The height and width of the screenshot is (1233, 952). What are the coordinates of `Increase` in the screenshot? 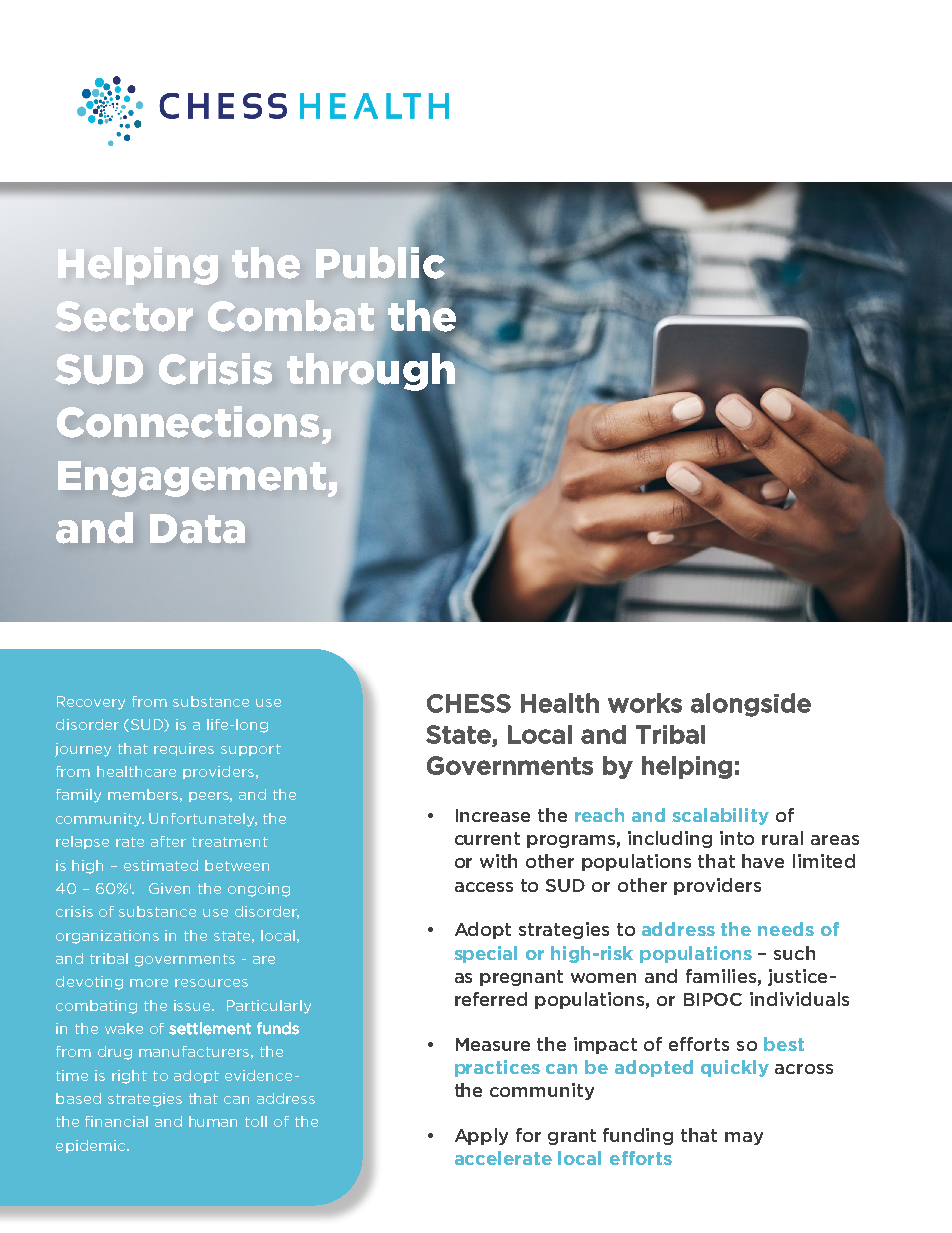 It's located at (493, 815).
